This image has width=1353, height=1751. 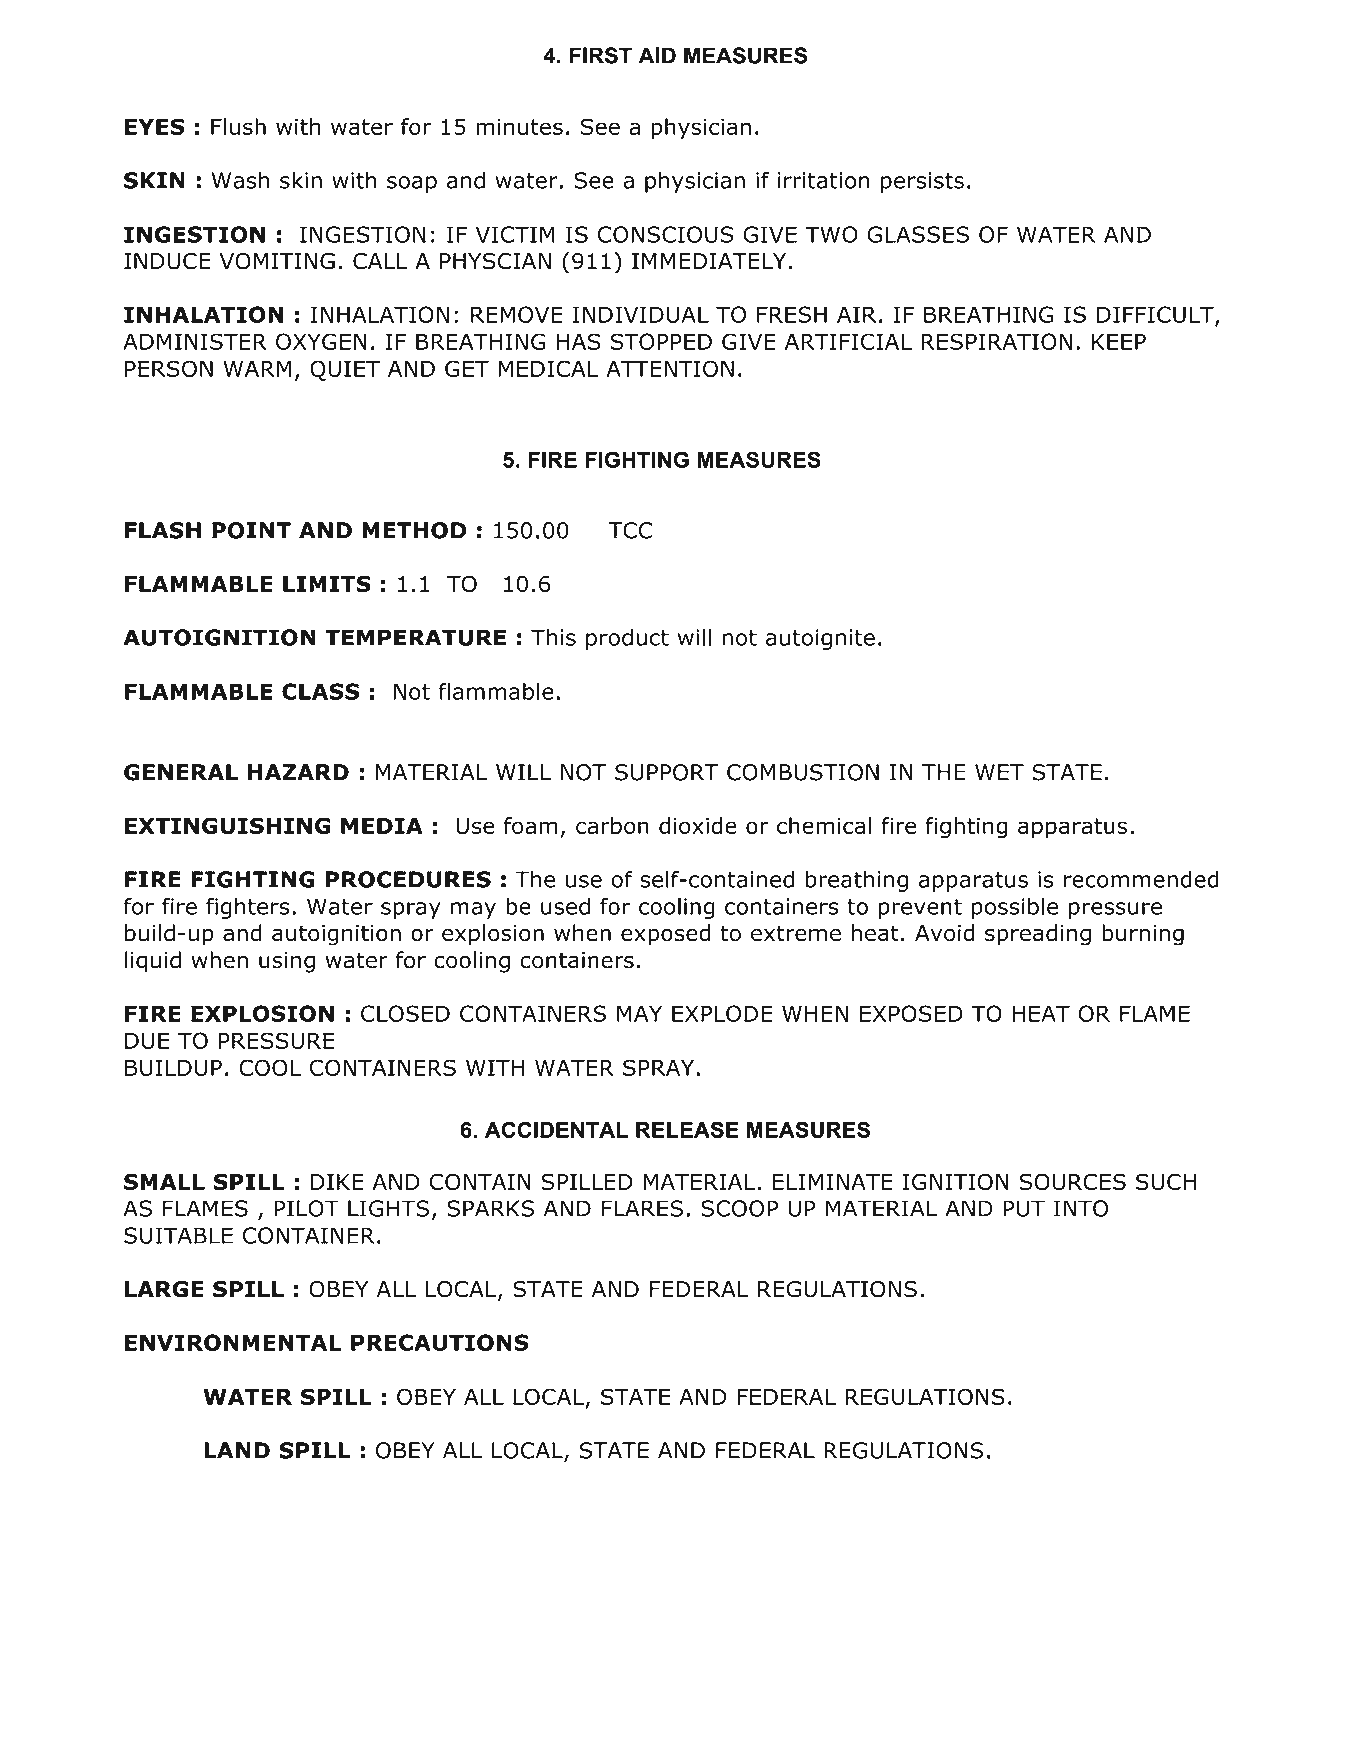 What do you see at coordinates (922, 182) in the image?
I see `persists` at bounding box center [922, 182].
